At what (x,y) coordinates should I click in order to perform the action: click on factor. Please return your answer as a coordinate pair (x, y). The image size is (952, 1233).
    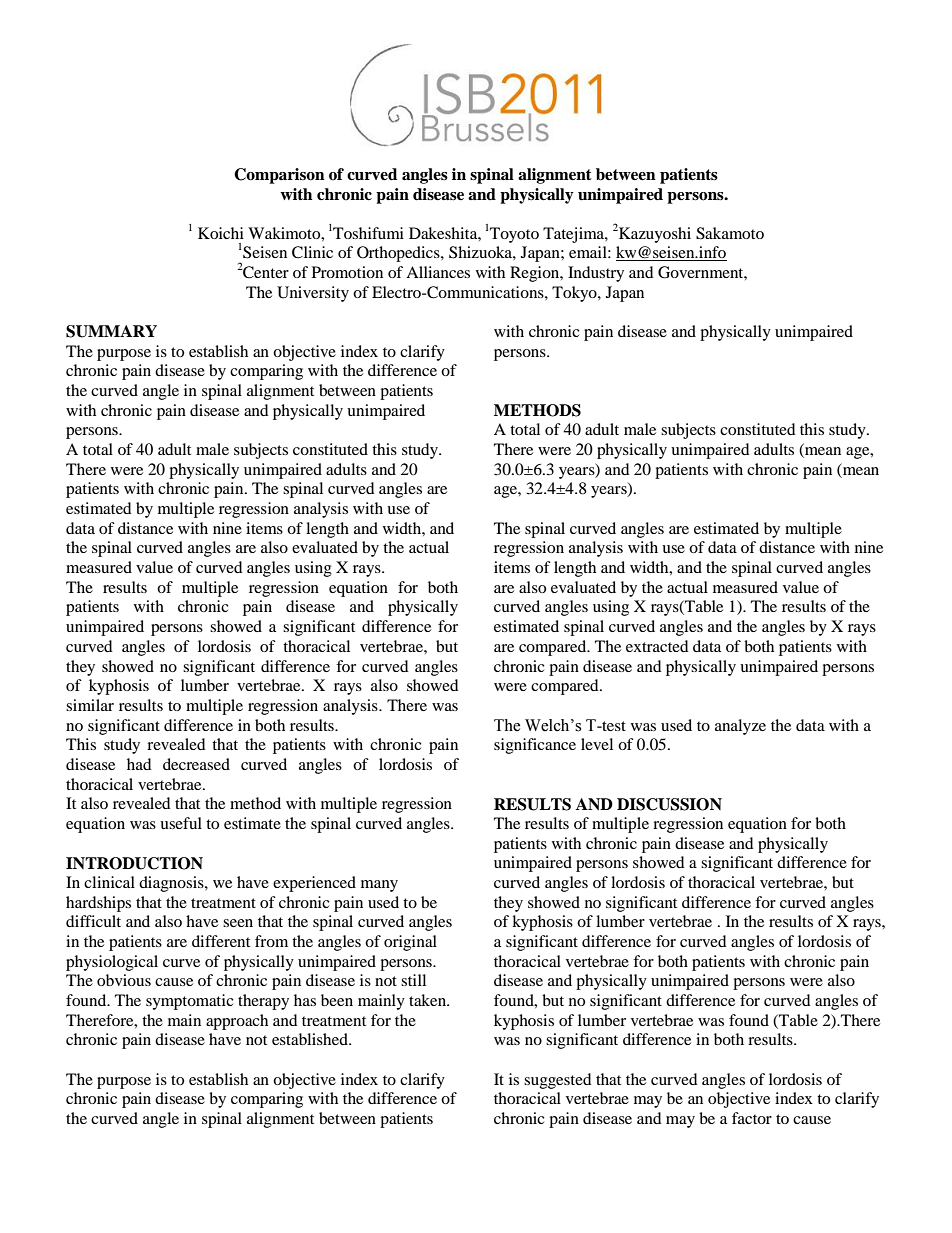
    Looking at the image, I should click on (752, 1118).
